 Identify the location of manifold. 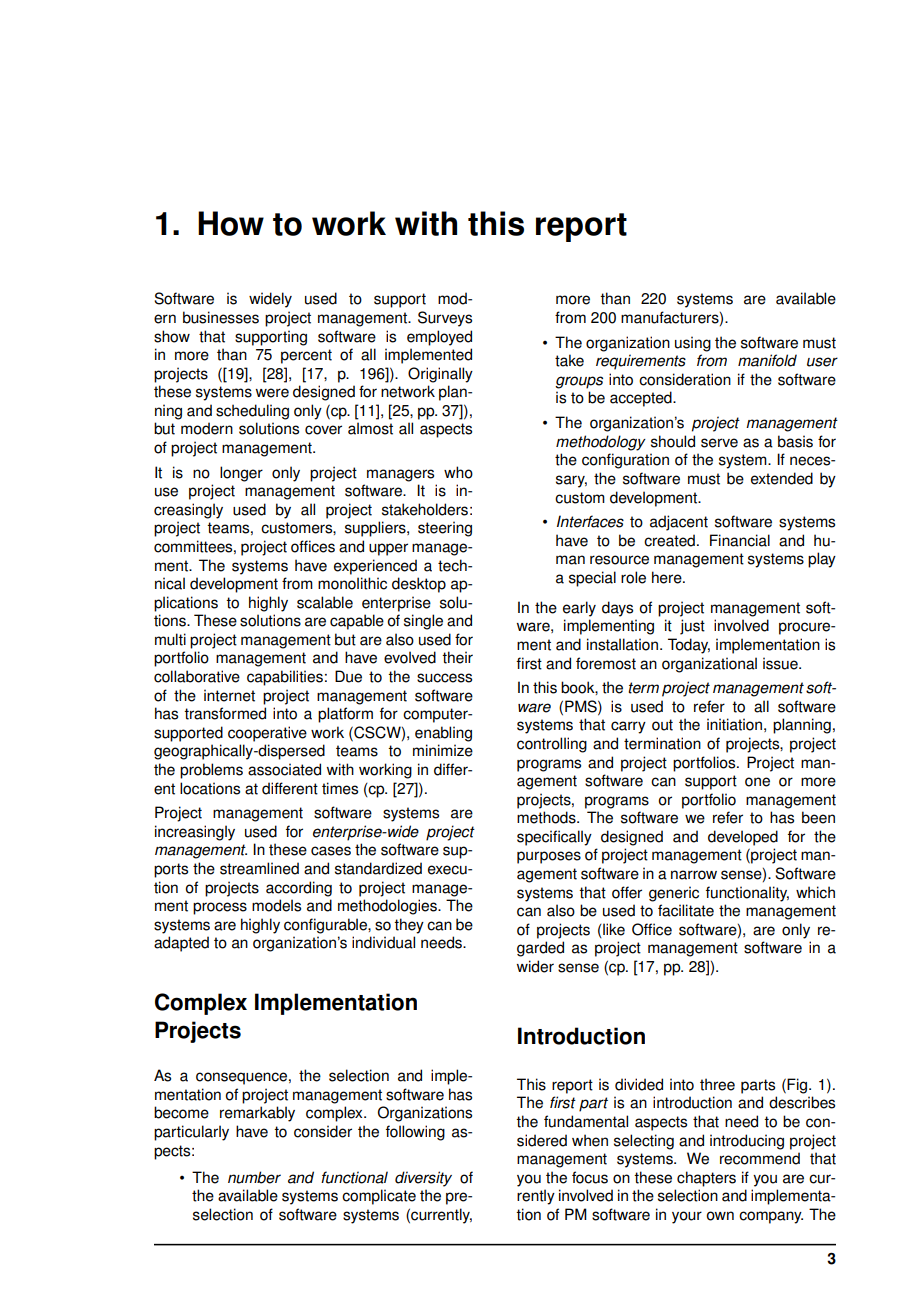
(767, 360).
